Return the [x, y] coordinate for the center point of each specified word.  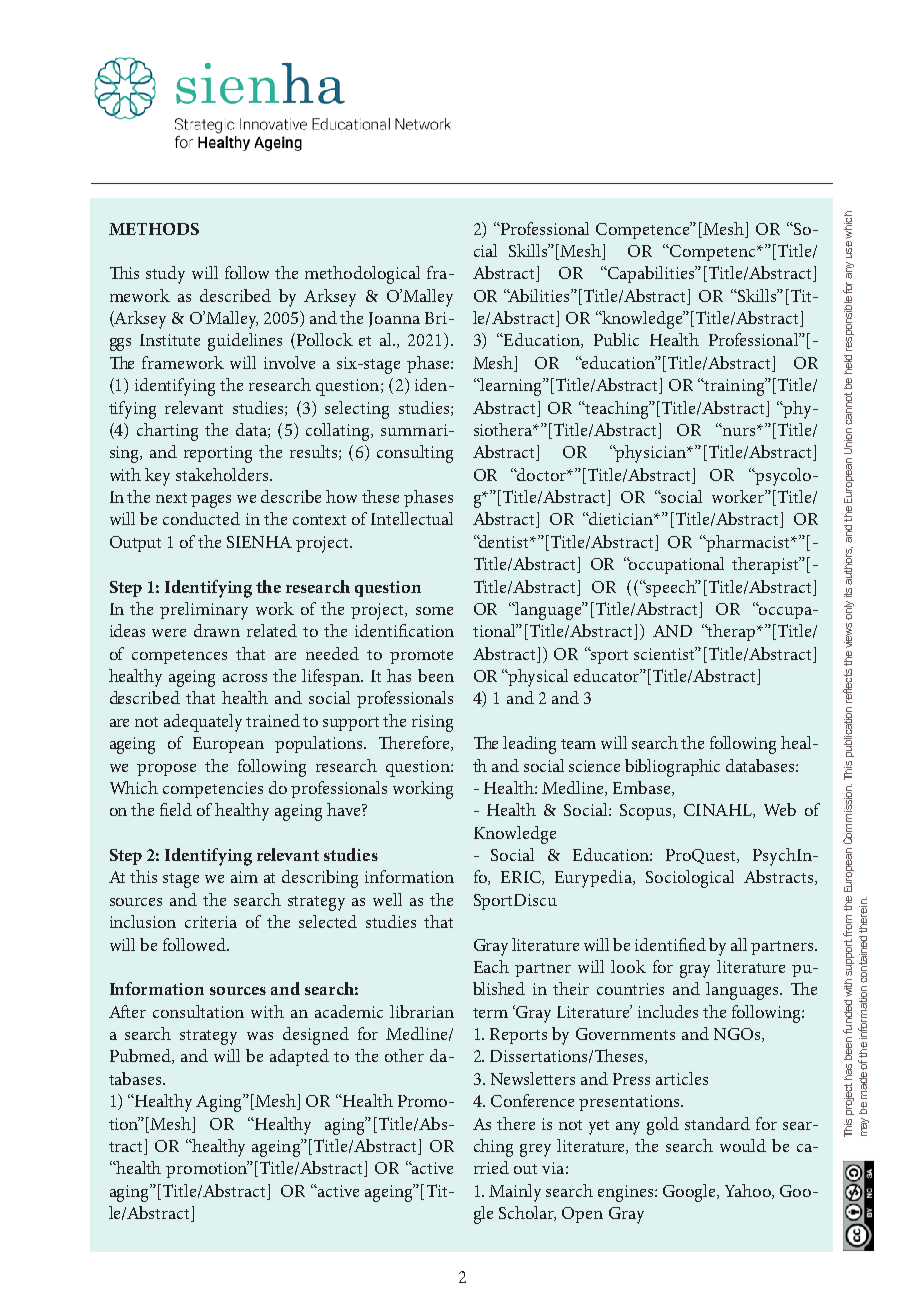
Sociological [690, 879]
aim [244, 877]
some [434, 611]
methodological [362, 275]
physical [537, 678]
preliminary [204, 611]
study [165, 275]
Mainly [515, 1193]
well [387, 899]
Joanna [394, 319]
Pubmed [141, 1056]
